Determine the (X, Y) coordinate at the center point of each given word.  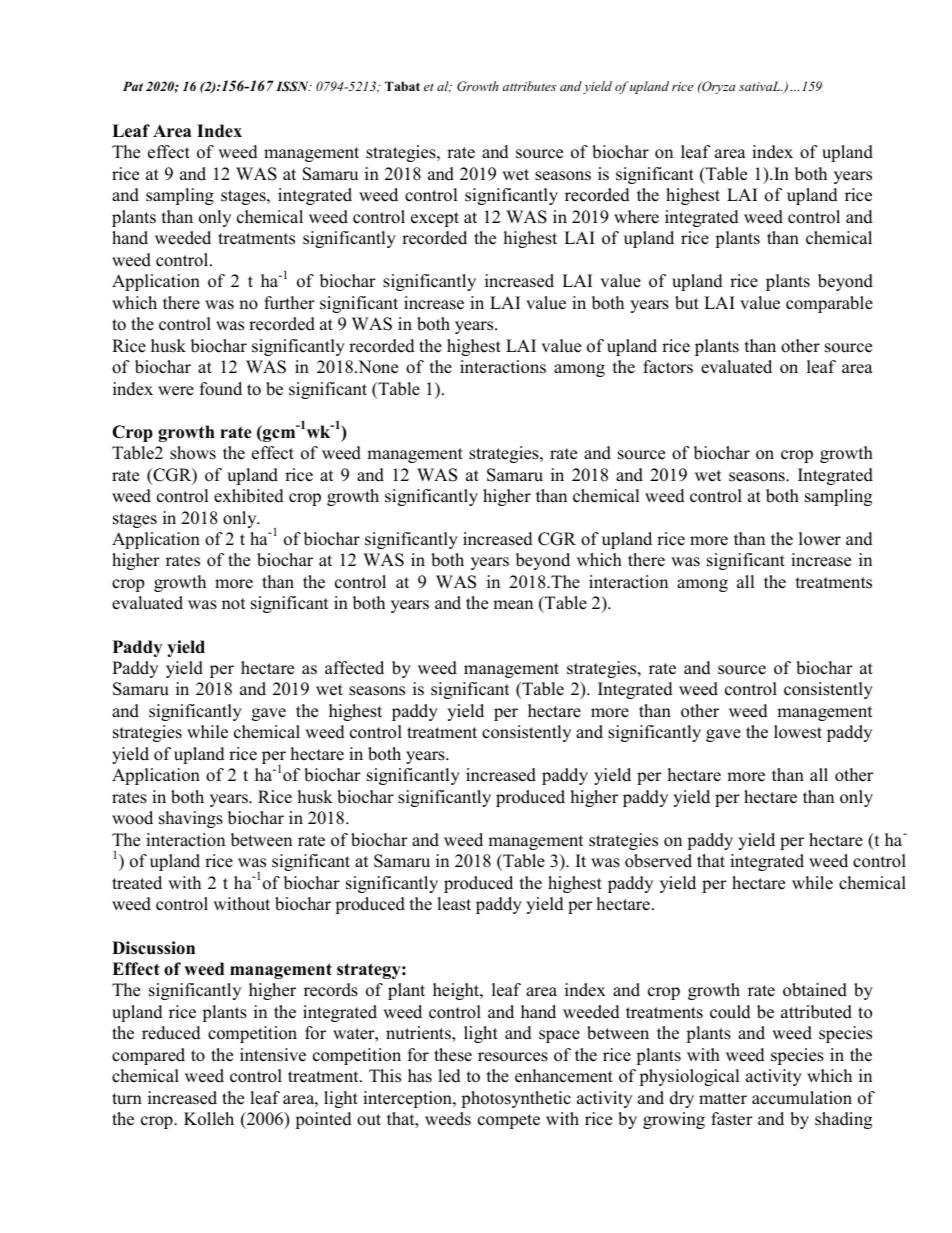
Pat (133, 86)
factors (668, 367)
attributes (529, 86)
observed (658, 861)
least (454, 904)
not (233, 604)
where (636, 217)
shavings (191, 819)
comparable (829, 304)
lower (820, 539)
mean (513, 605)
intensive (273, 1055)
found (221, 389)
